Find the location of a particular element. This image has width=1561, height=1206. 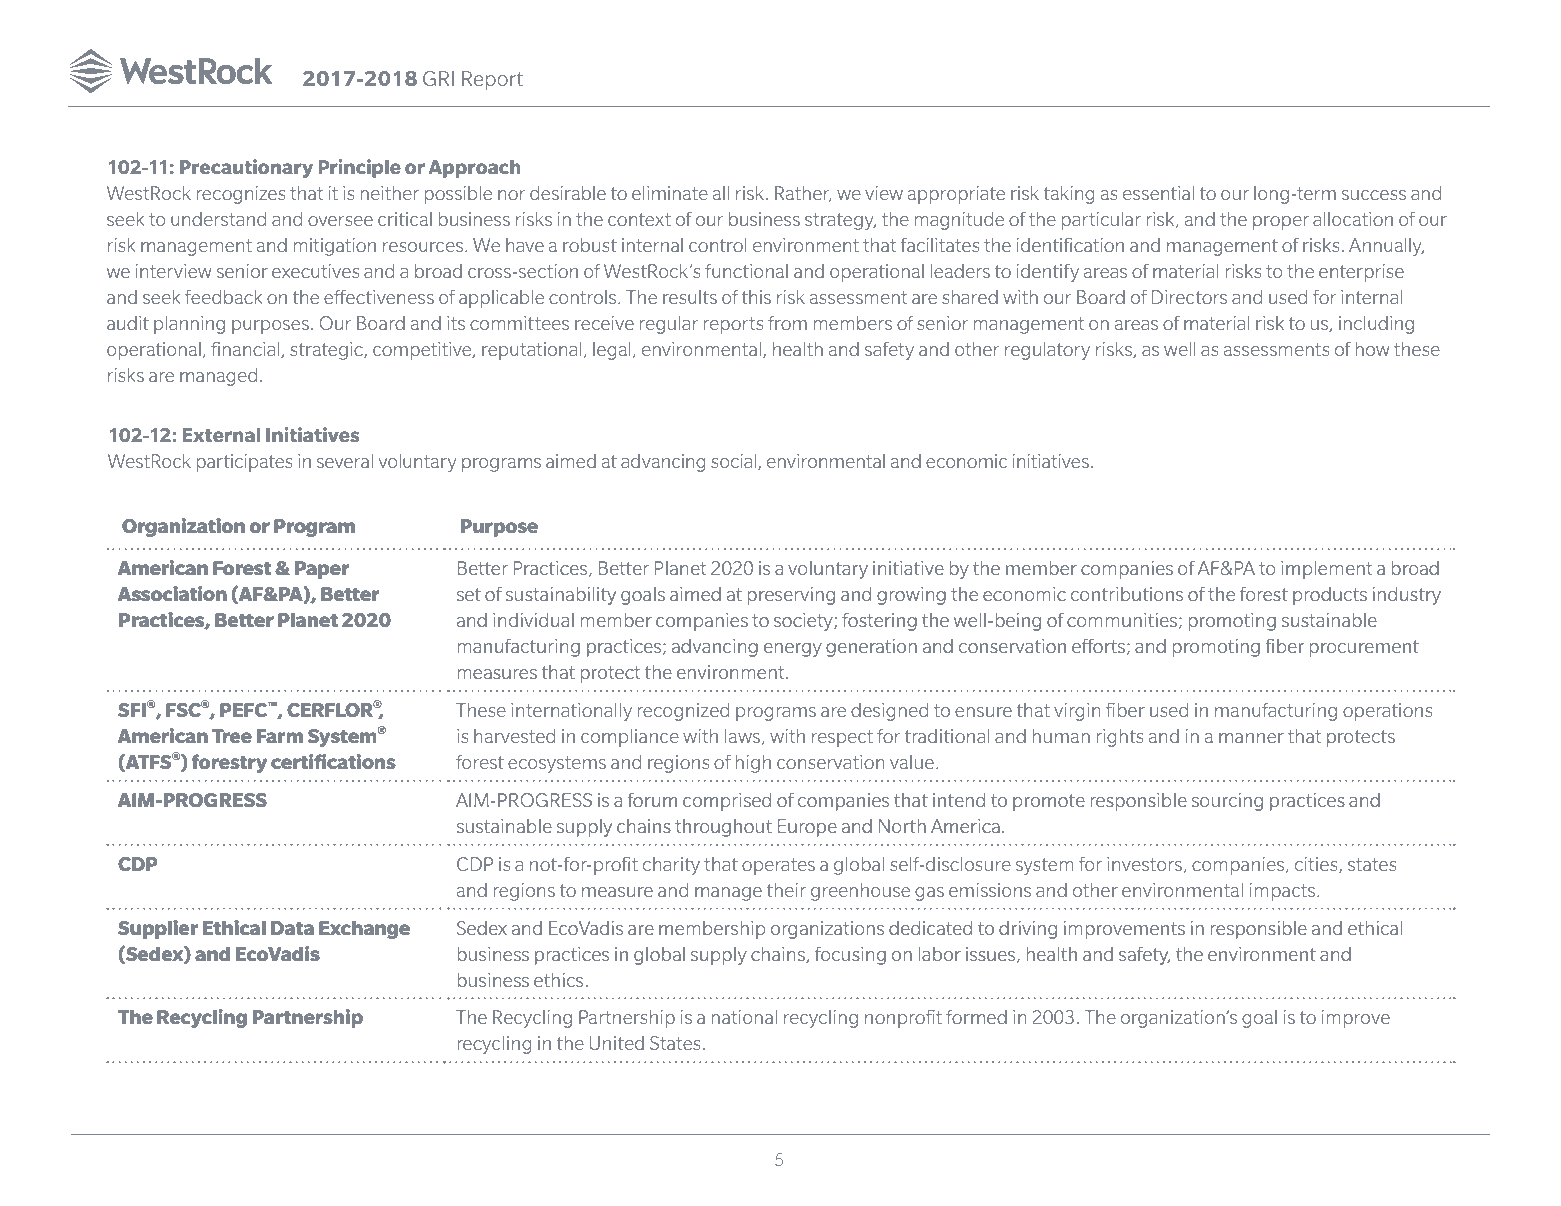

manner is located at coordinates (1251, 738).
